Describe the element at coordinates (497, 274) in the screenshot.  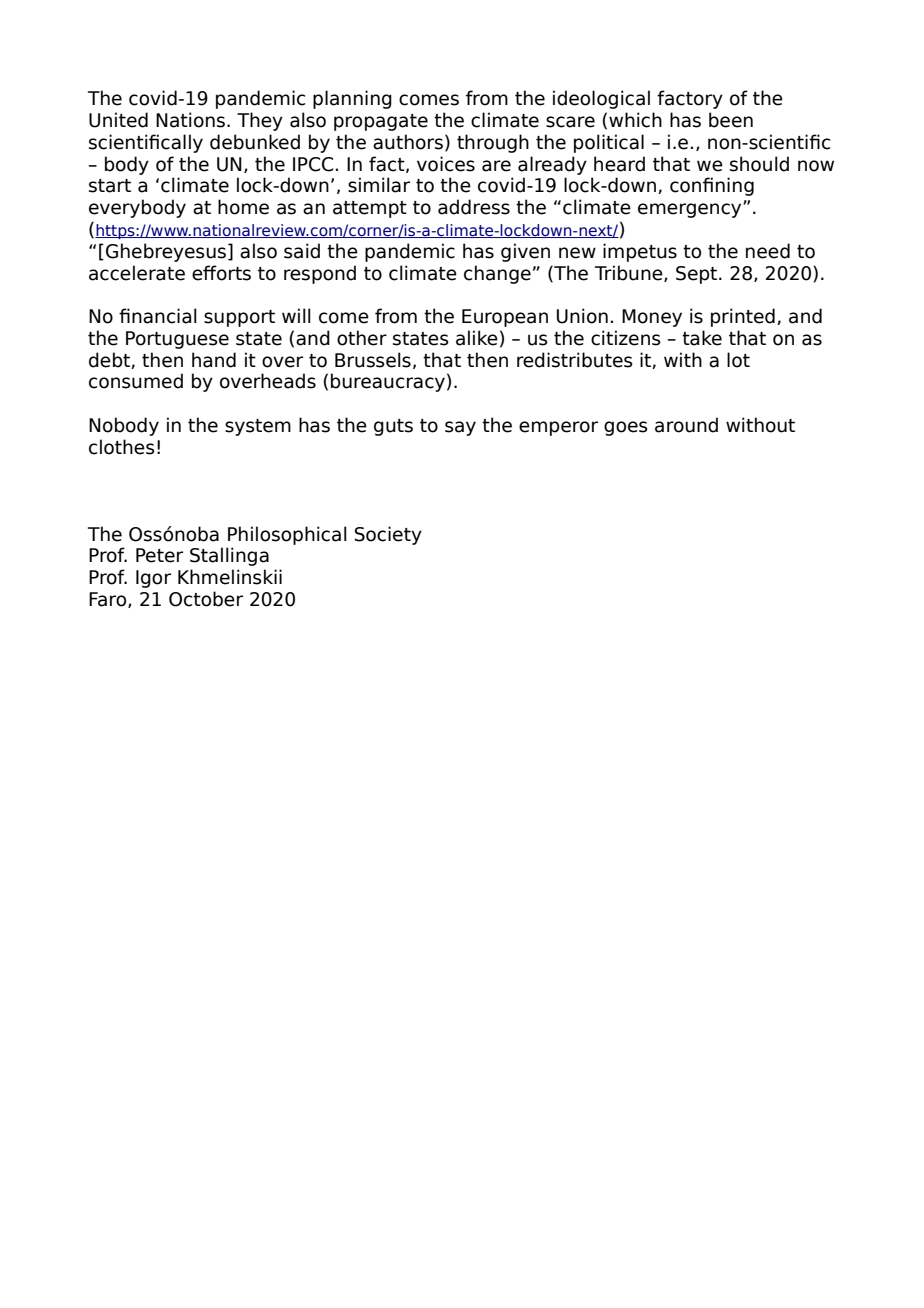
I see `change` at that location.
